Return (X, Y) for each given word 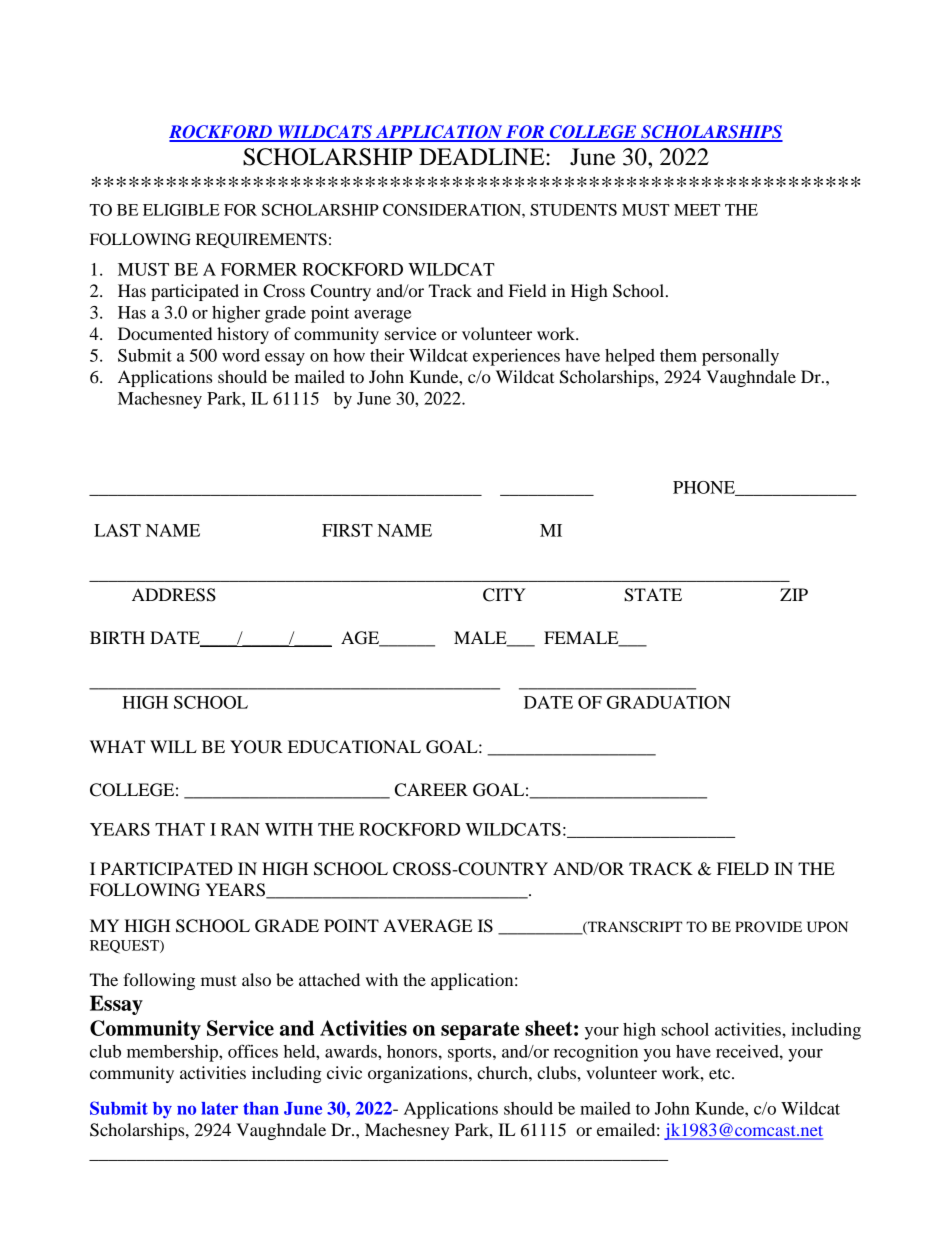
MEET (697, 210)
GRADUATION (669, 702)
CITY (504, 595)
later (219, 1108)
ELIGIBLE (181, 210)
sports (471, 1054)
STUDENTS (573, 210)
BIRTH (117, 637)
